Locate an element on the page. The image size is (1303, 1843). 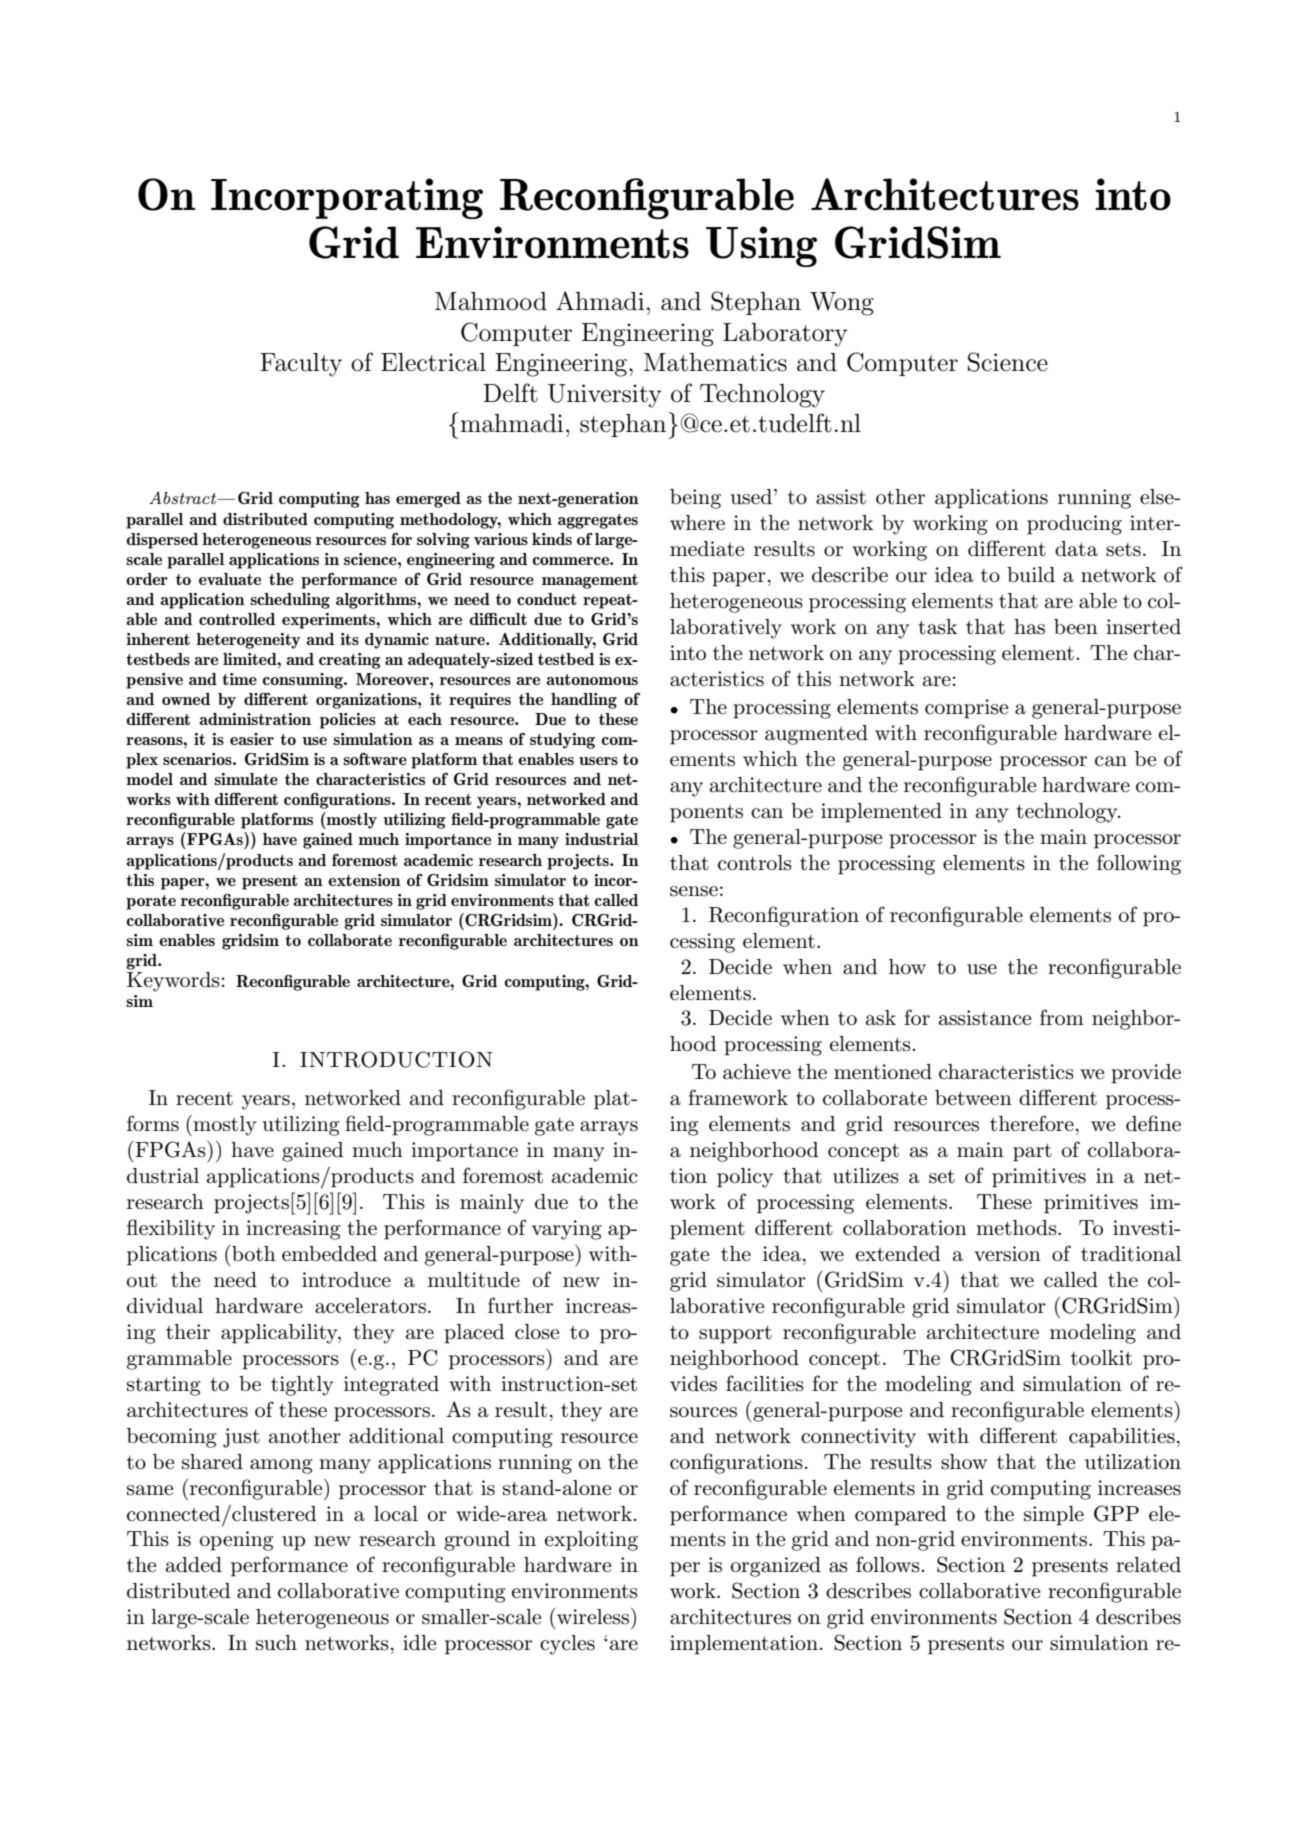
simple is located at coordinates (1054, 1516).
